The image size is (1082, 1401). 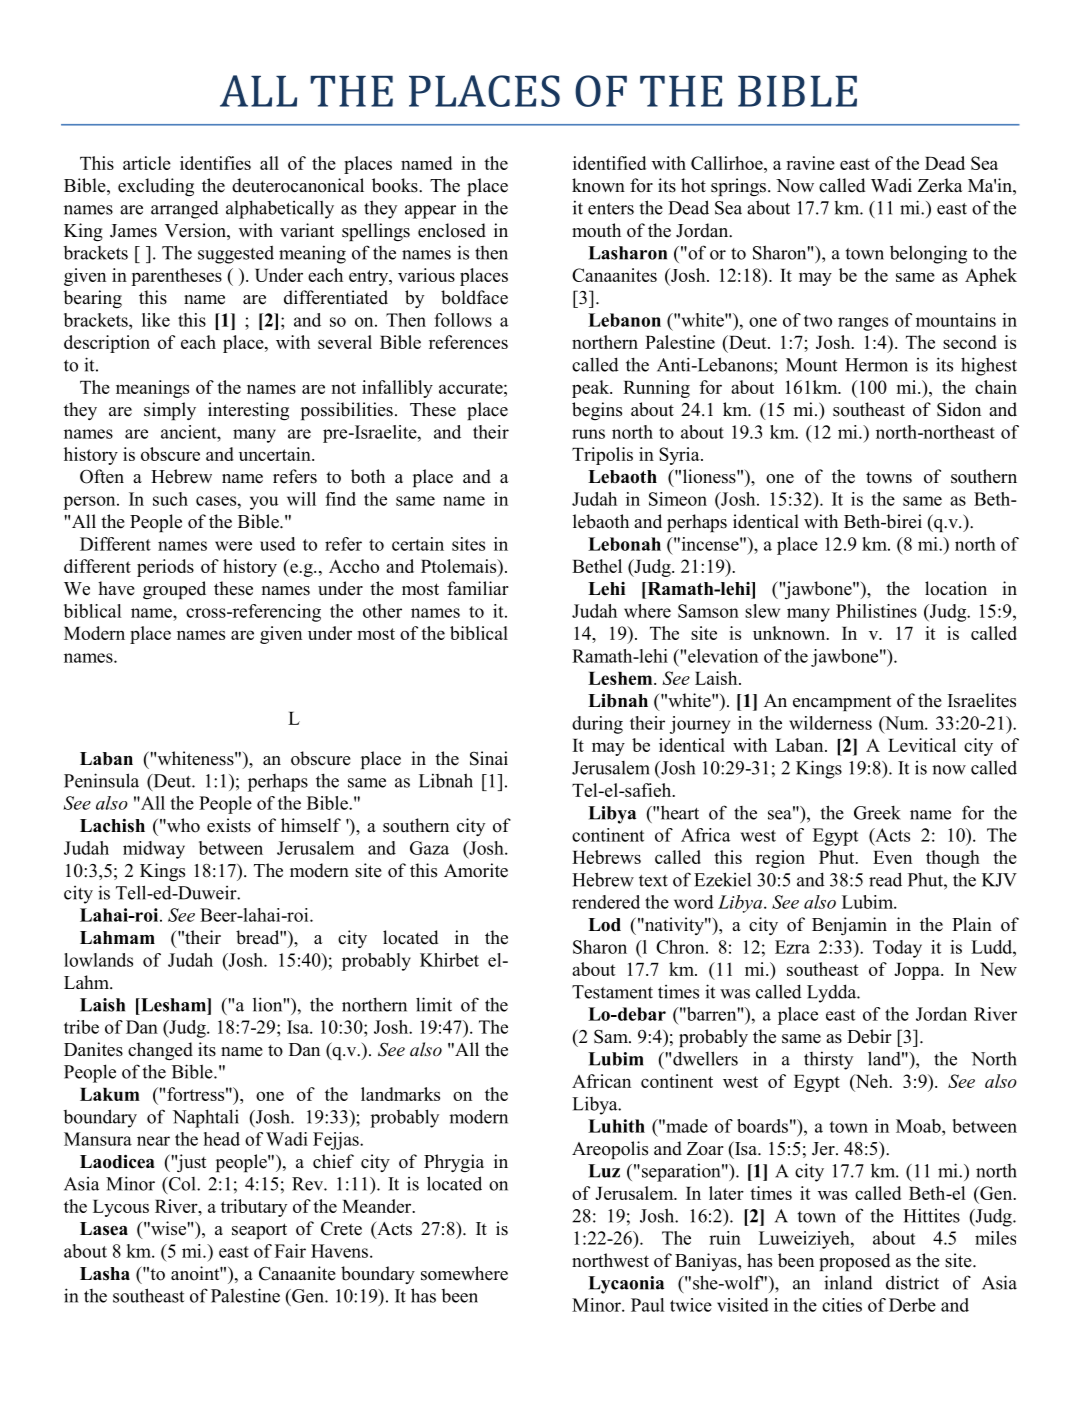 What do you see at coordinates (959, 409) in the screenshot?
I see `Sidon` at bounding box center [959, 409].
